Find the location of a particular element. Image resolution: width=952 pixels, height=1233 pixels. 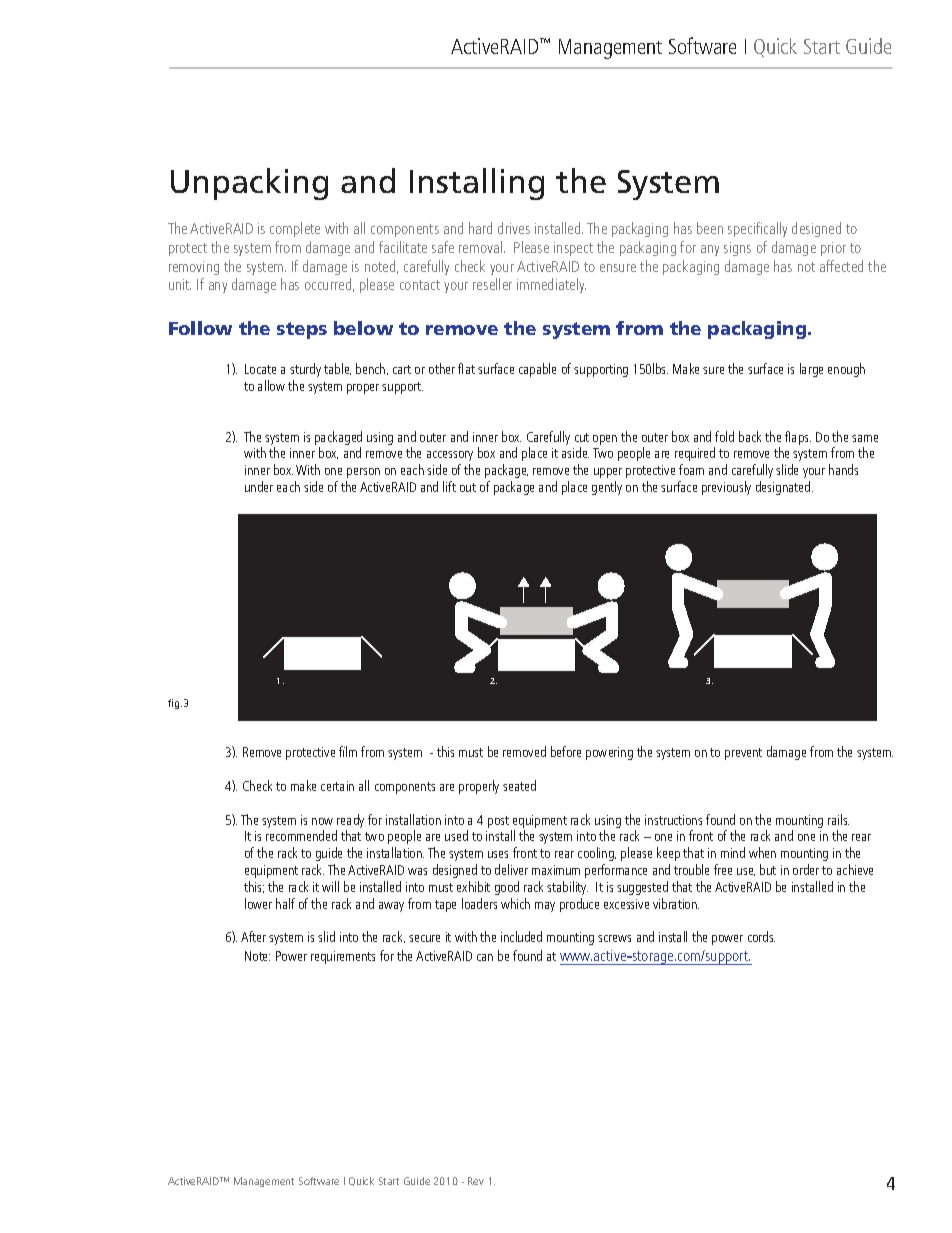

cut is located at coordinates (582, 437).
